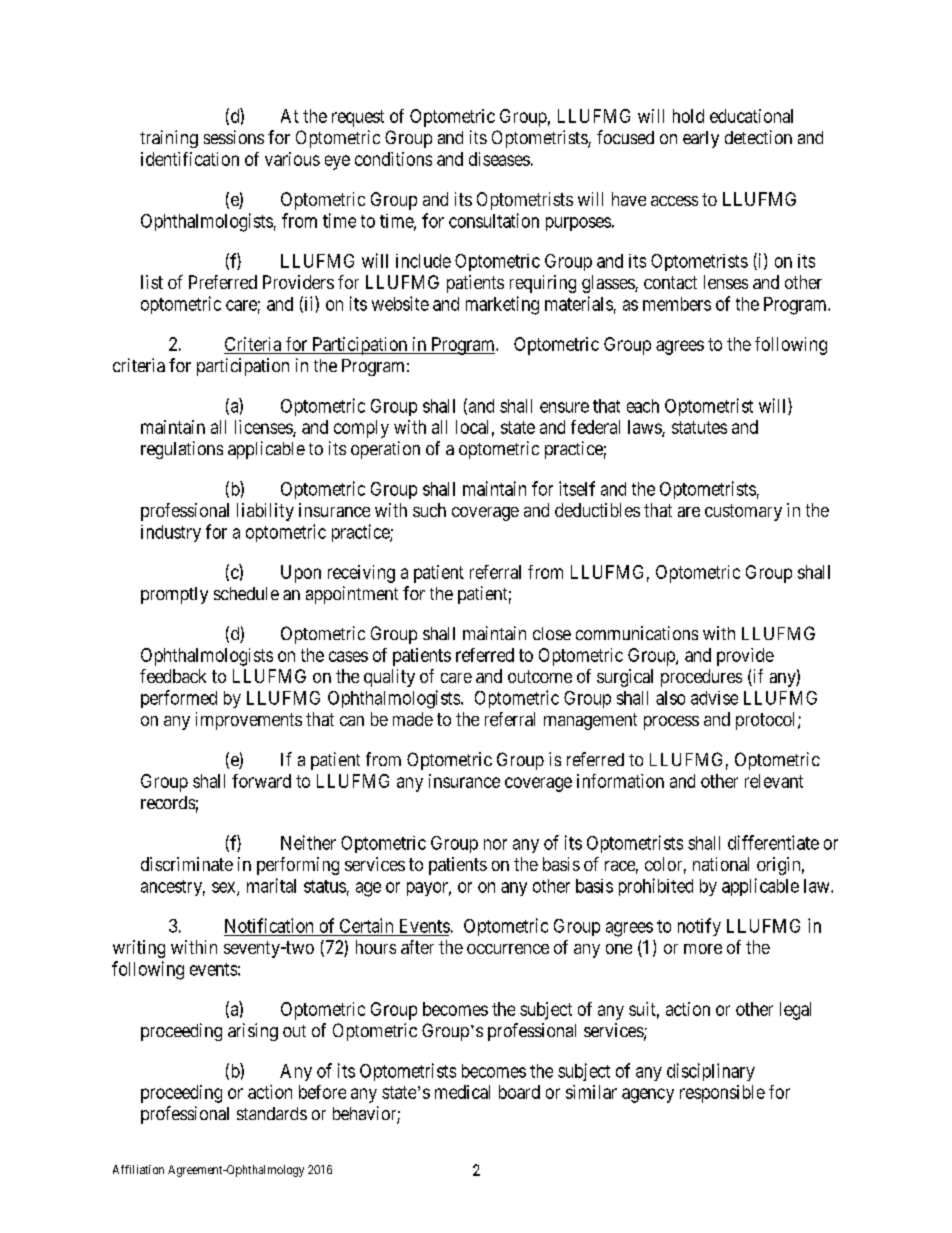  Describe the element at coordinates (774, 781) in the screenshot. I see `relevant` at that location.
